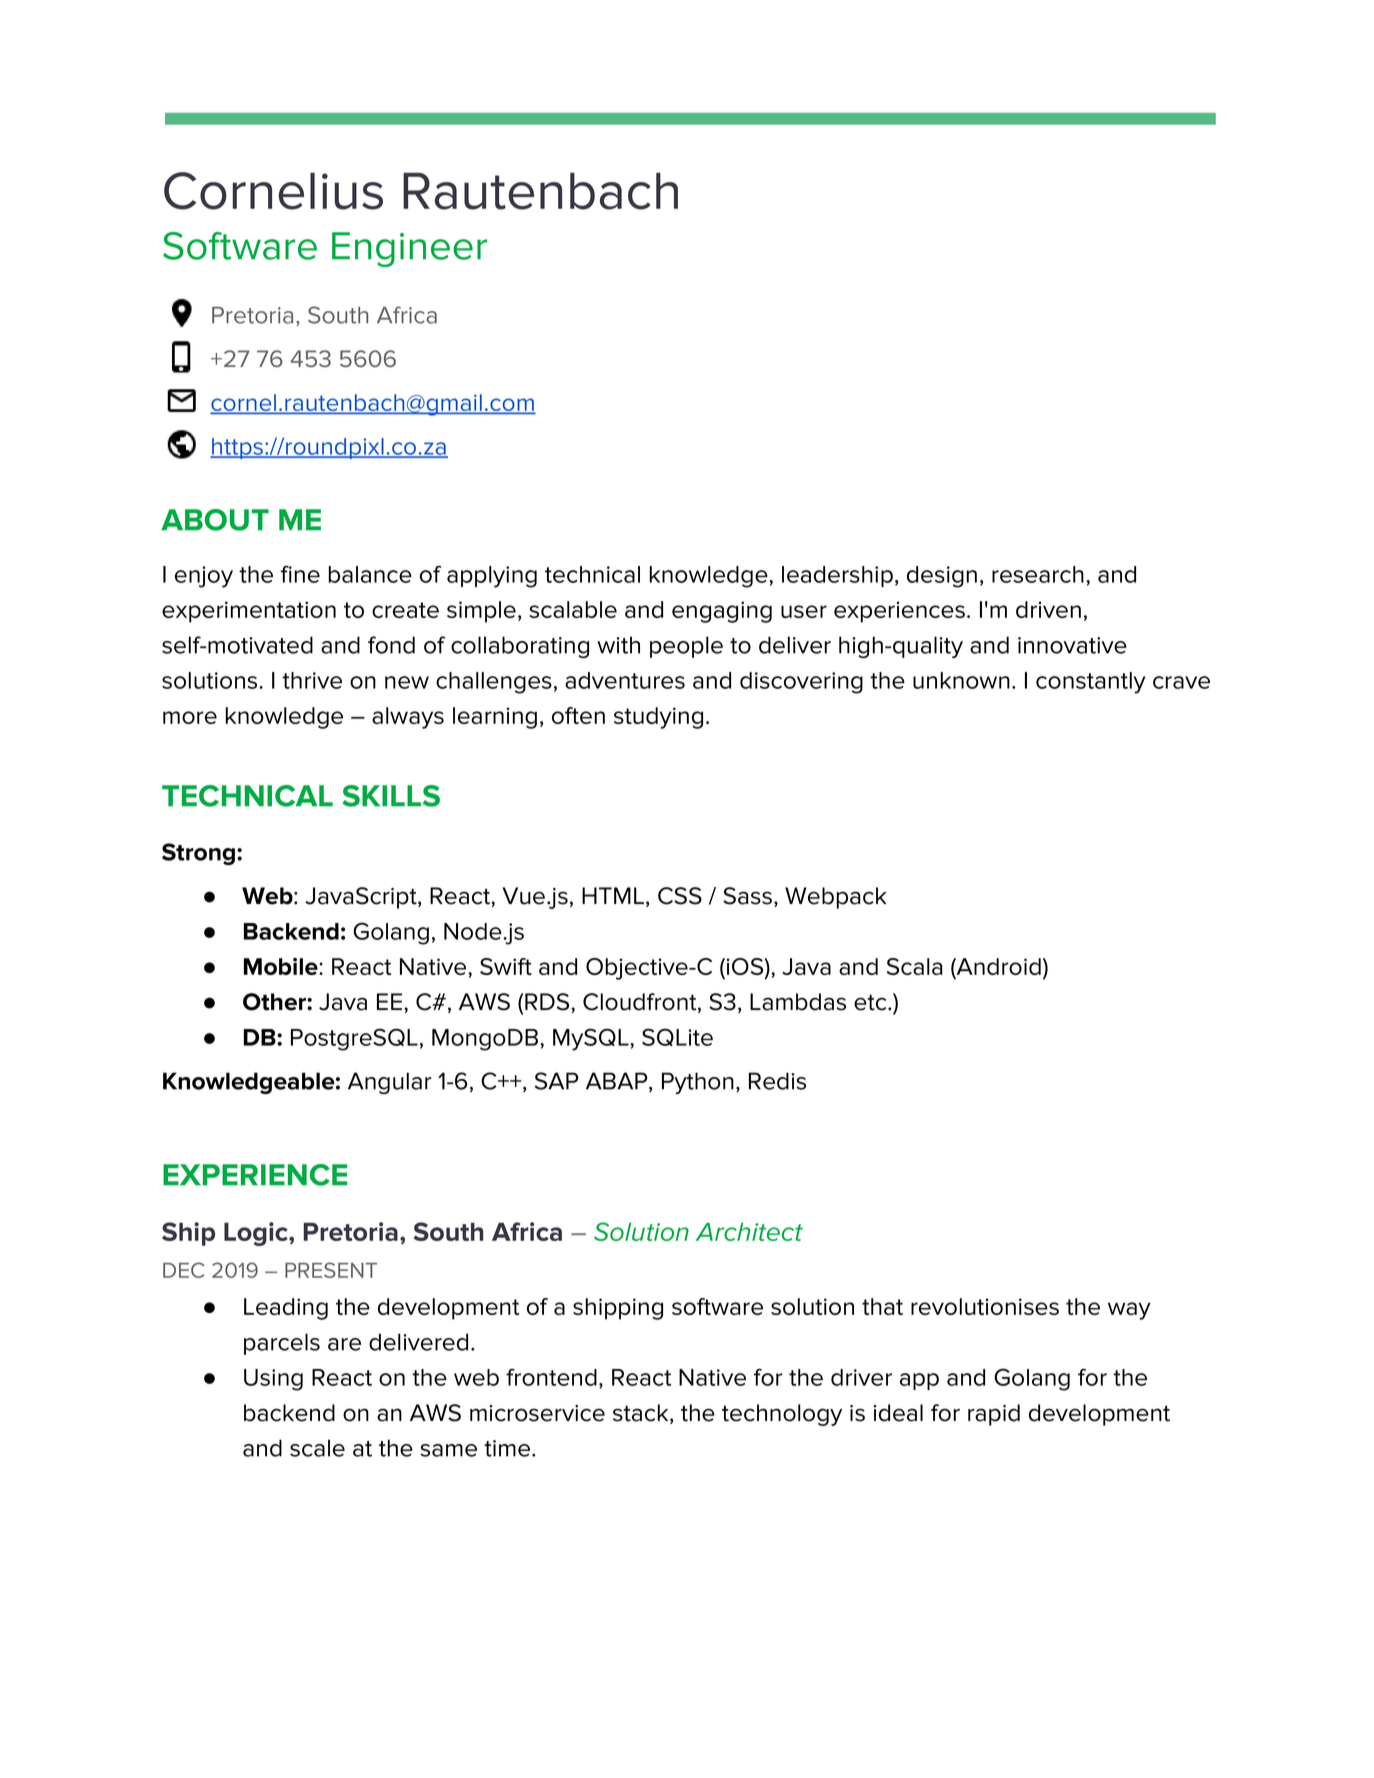 The width and height of the image is (1374, 1778). What do you see at coordinates (389, 1083) in the image?
I see `Angular` at bounding box center [389, 1083].
